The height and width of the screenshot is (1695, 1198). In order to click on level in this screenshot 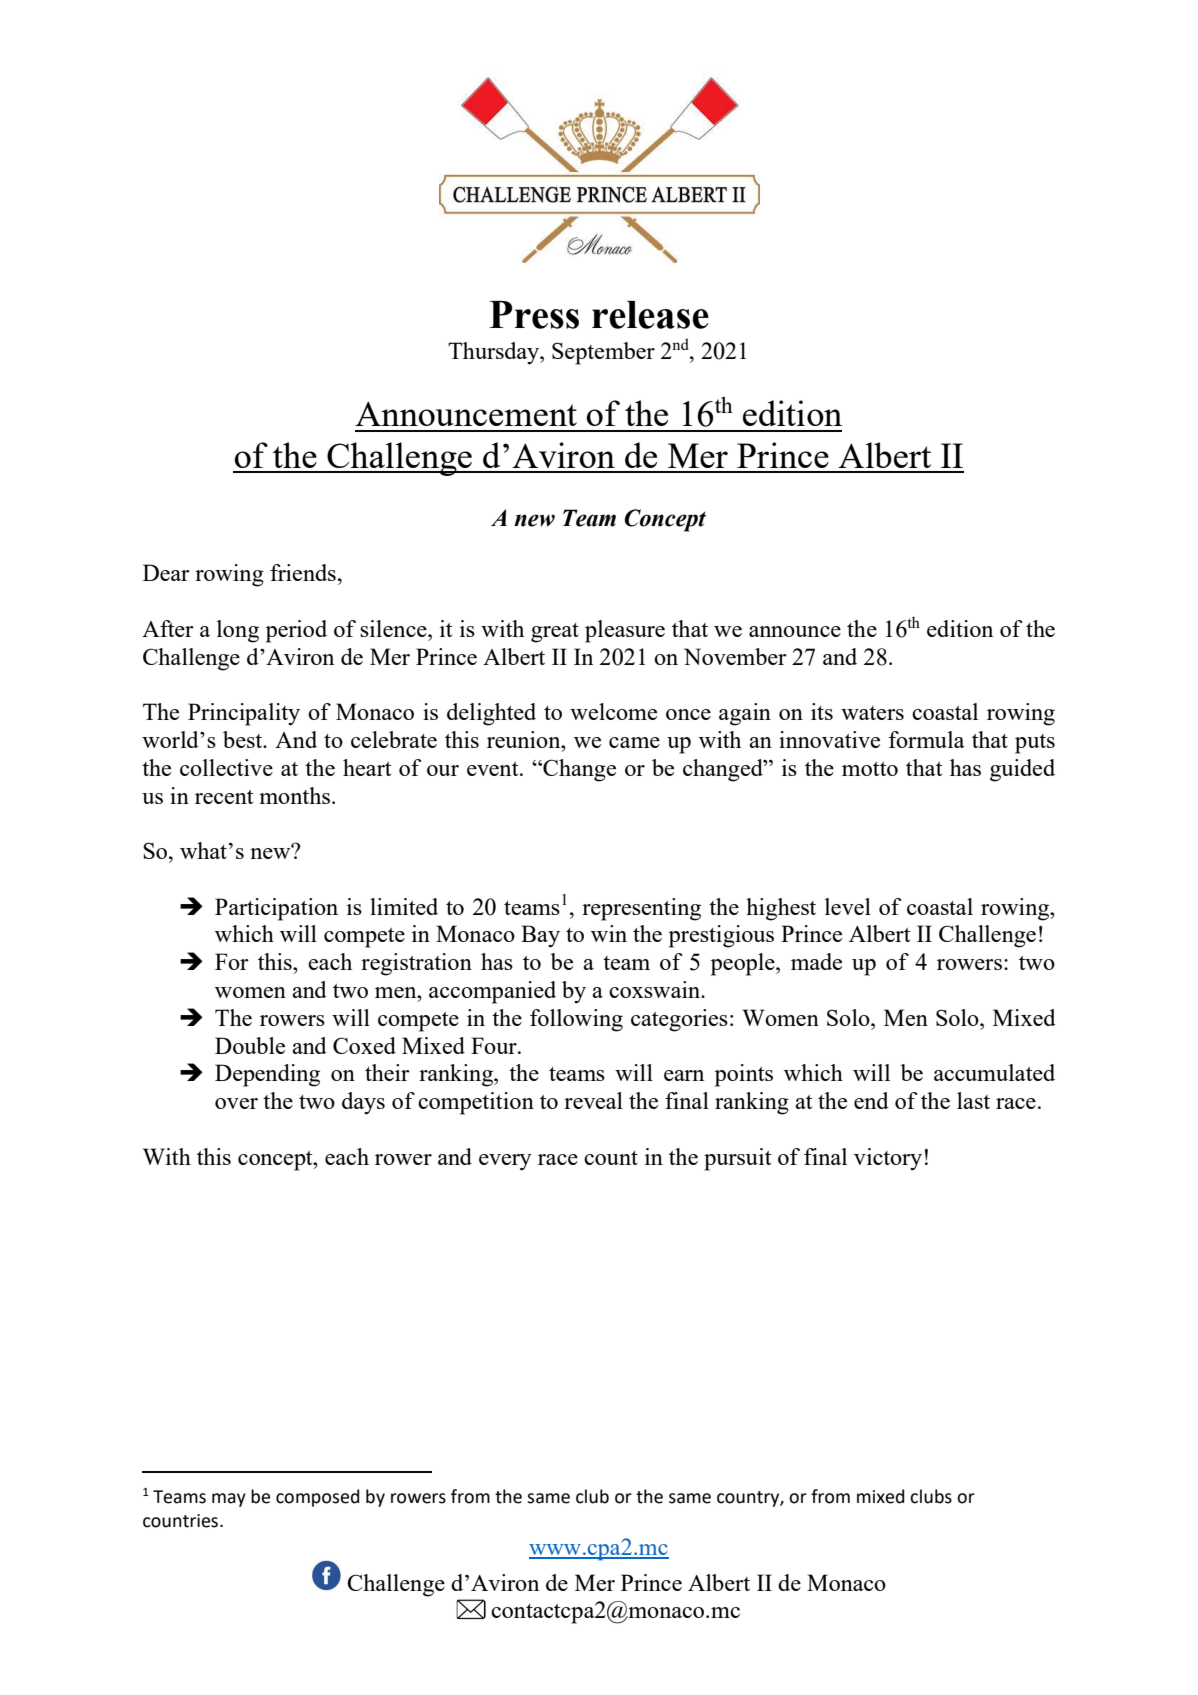, I will do `click(848, 906)`.
